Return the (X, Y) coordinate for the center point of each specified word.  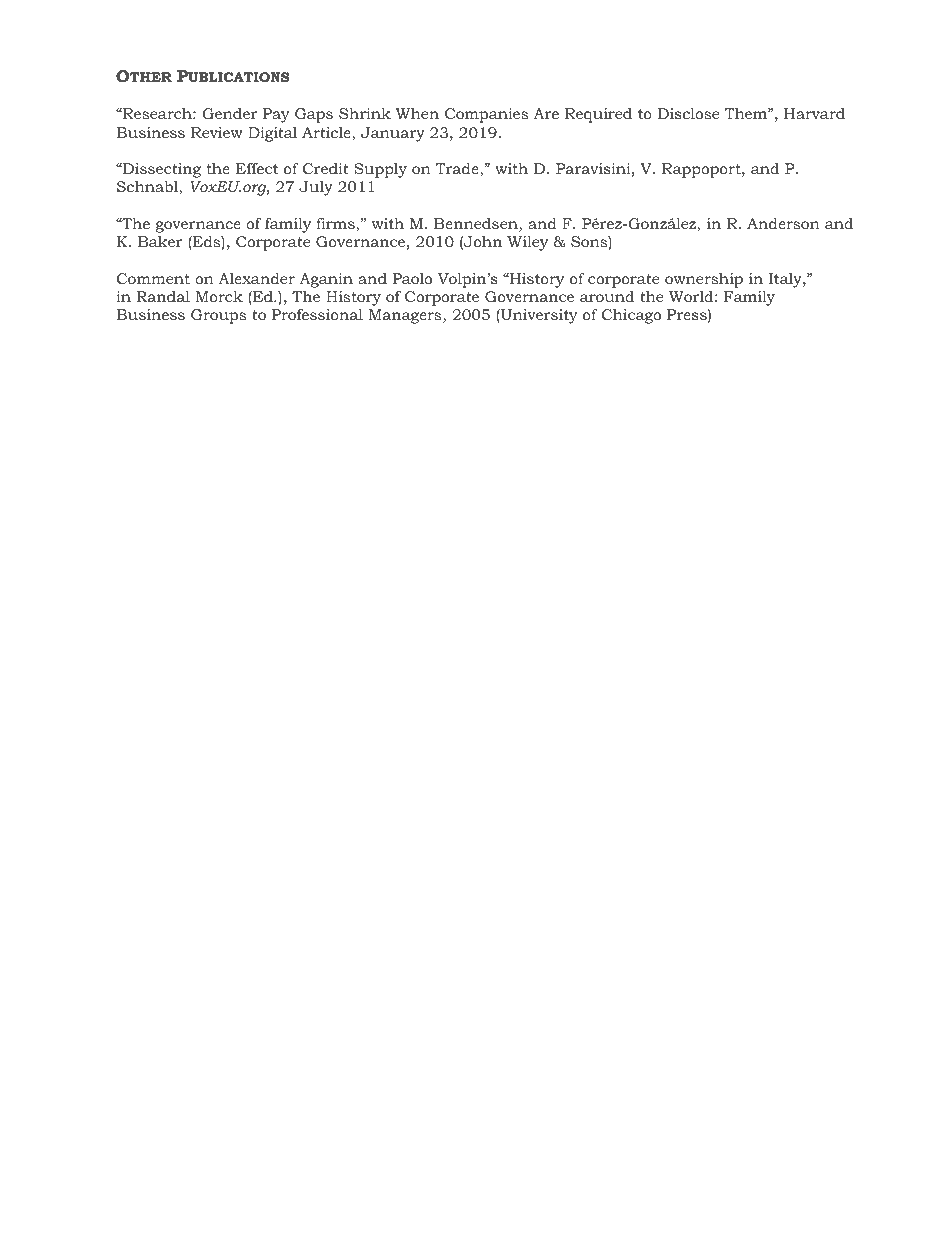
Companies (486, 115)
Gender (230, 113)
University (538, 316)
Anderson (783, 223)
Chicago (631, 316)
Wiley (527, 243)
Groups (218, 316)
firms (336, 225)
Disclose (688, 113)
